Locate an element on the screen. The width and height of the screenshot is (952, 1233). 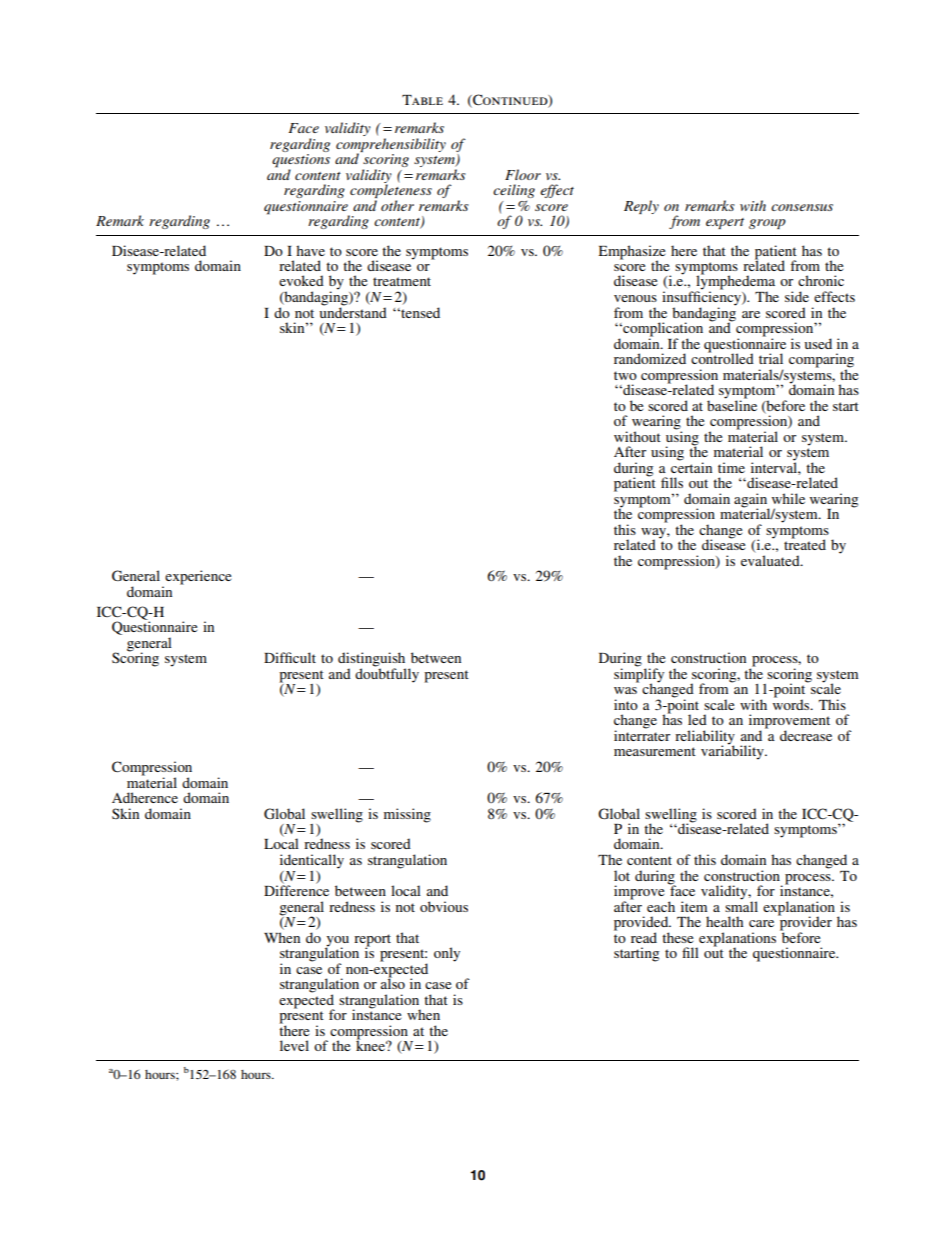
read is located at coordinates (644, 937).
